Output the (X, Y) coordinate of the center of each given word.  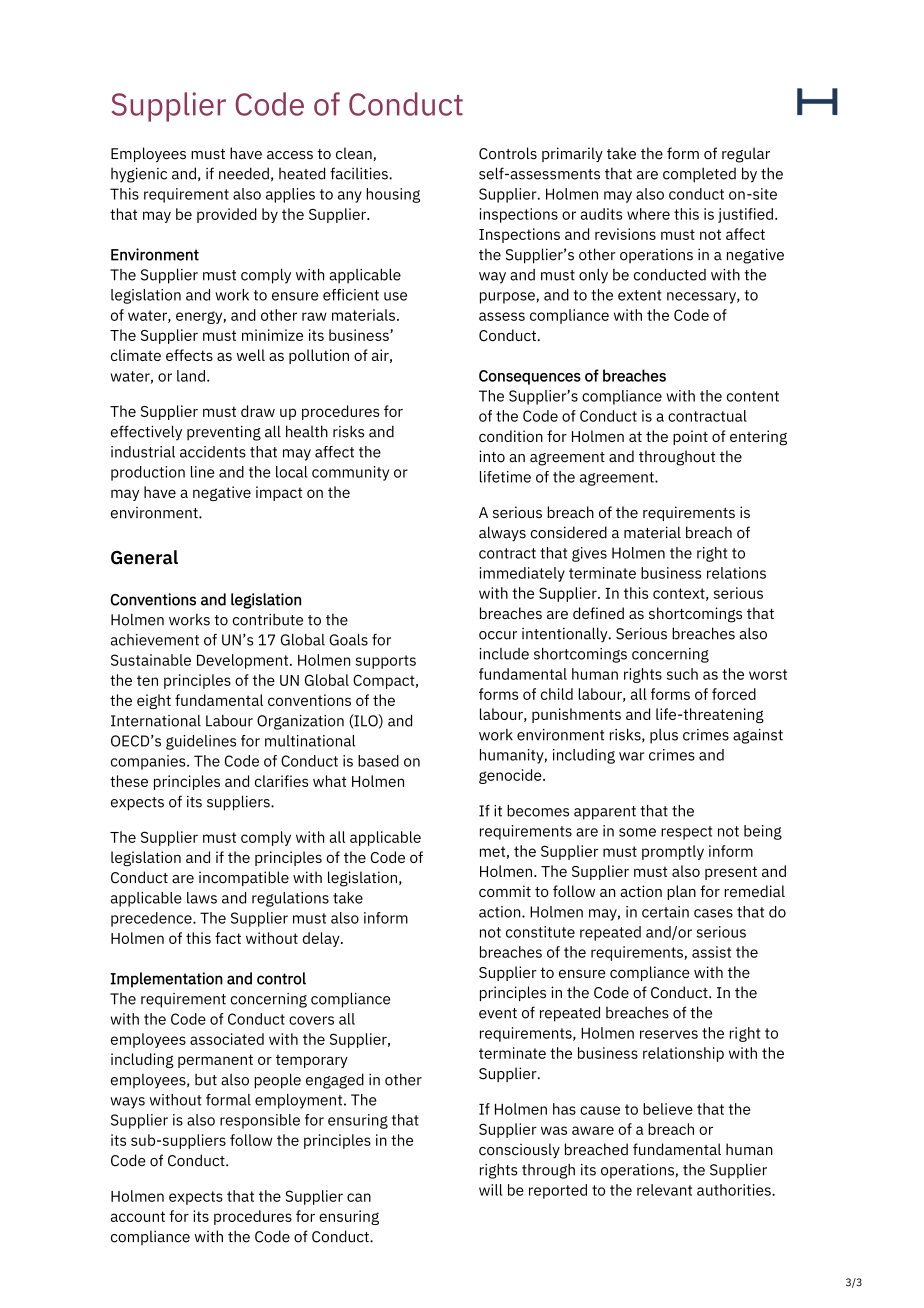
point (690, 437)
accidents (213, 452)
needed (244, 173)
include (504, 654)
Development (244, 661)
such (682, 674)
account (138, 1216)
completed (699, 175)
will (491, 1190)
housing (393, 195)
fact (228, 938)
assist (711, 952)
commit (505, 891)
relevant (664, 1190)
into (492, 456)
